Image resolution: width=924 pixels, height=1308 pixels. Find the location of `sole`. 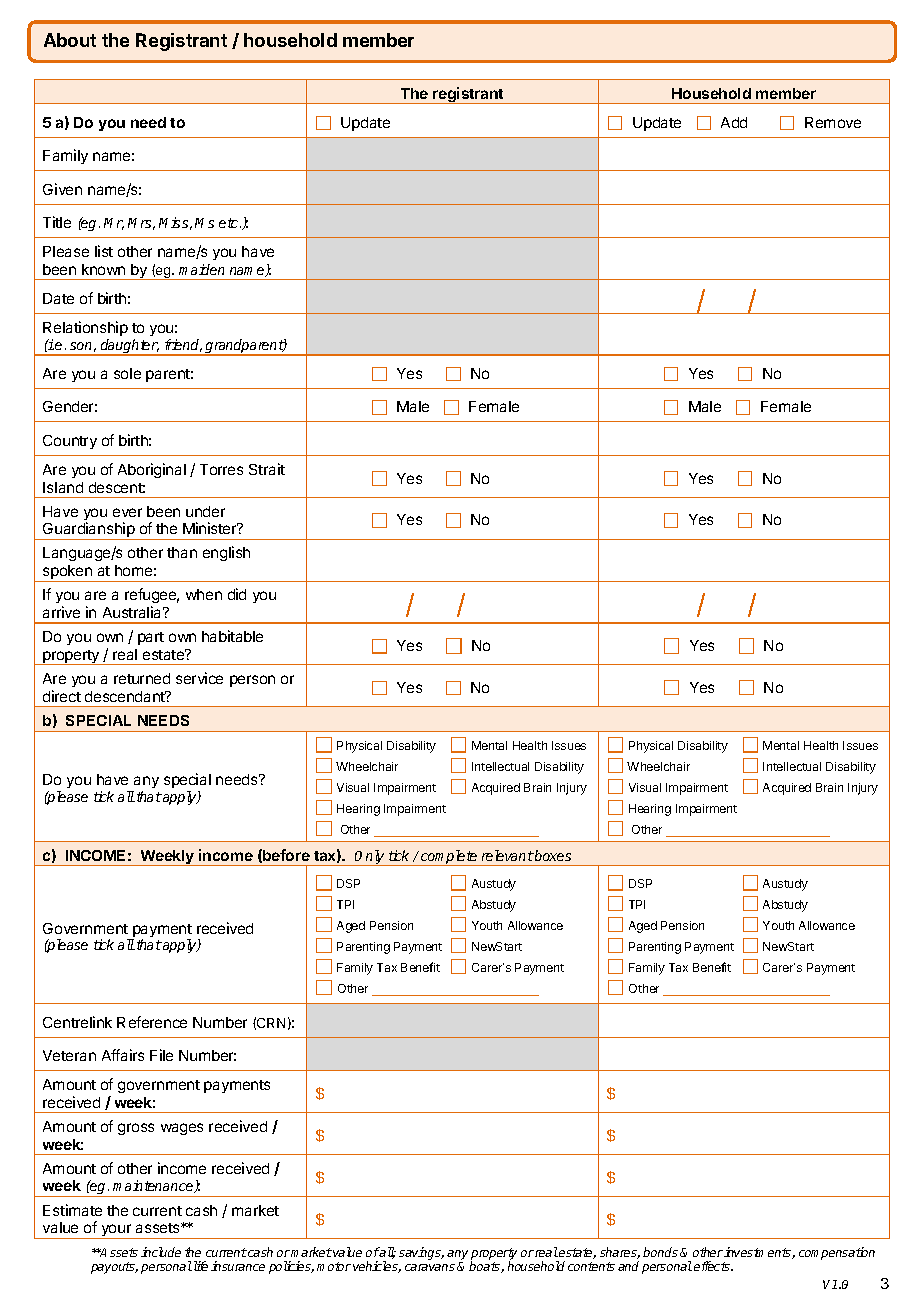

sole is located at coordinates (127, 373).
